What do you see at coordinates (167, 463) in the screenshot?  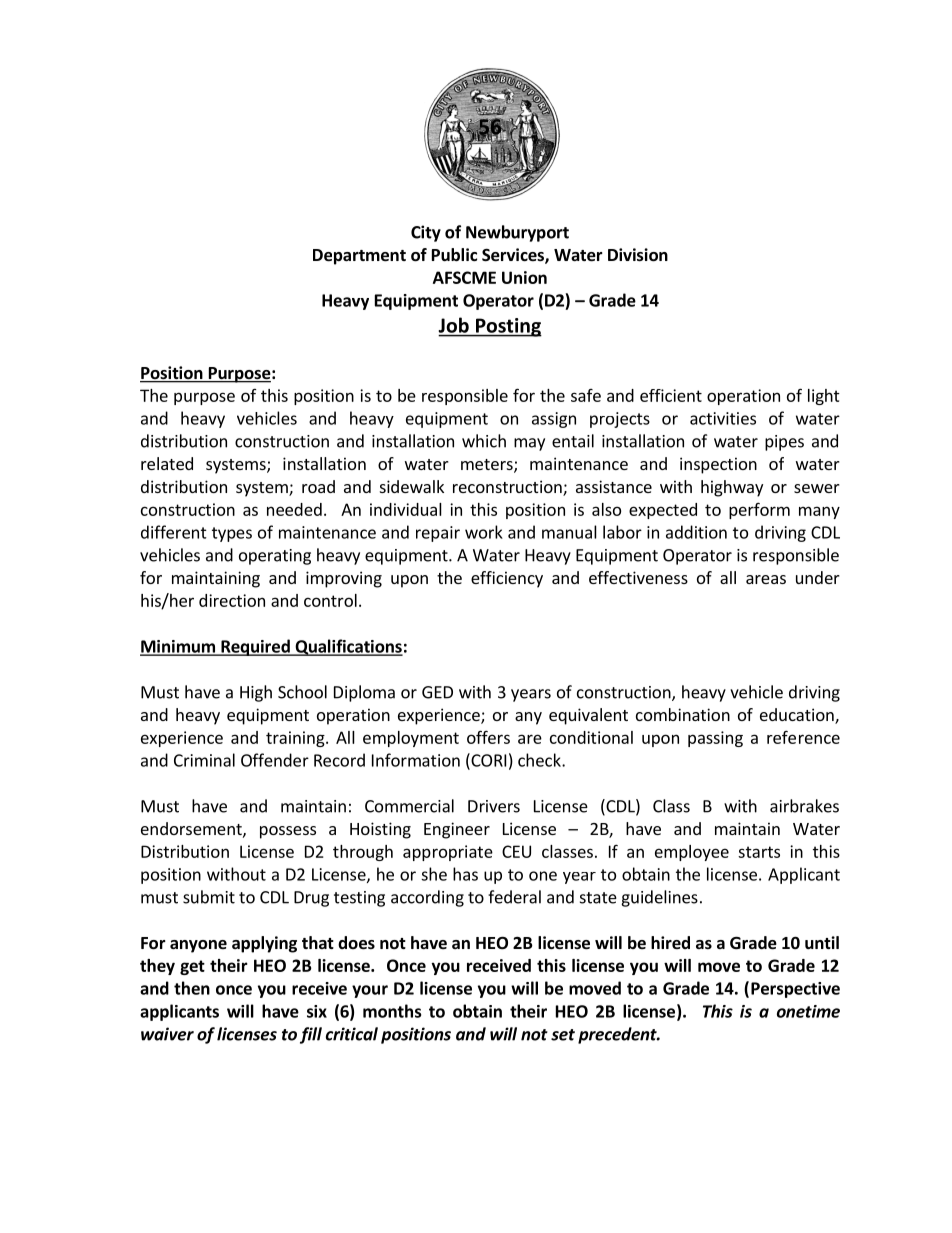 I see `related` at bounding box center [167, 463].
